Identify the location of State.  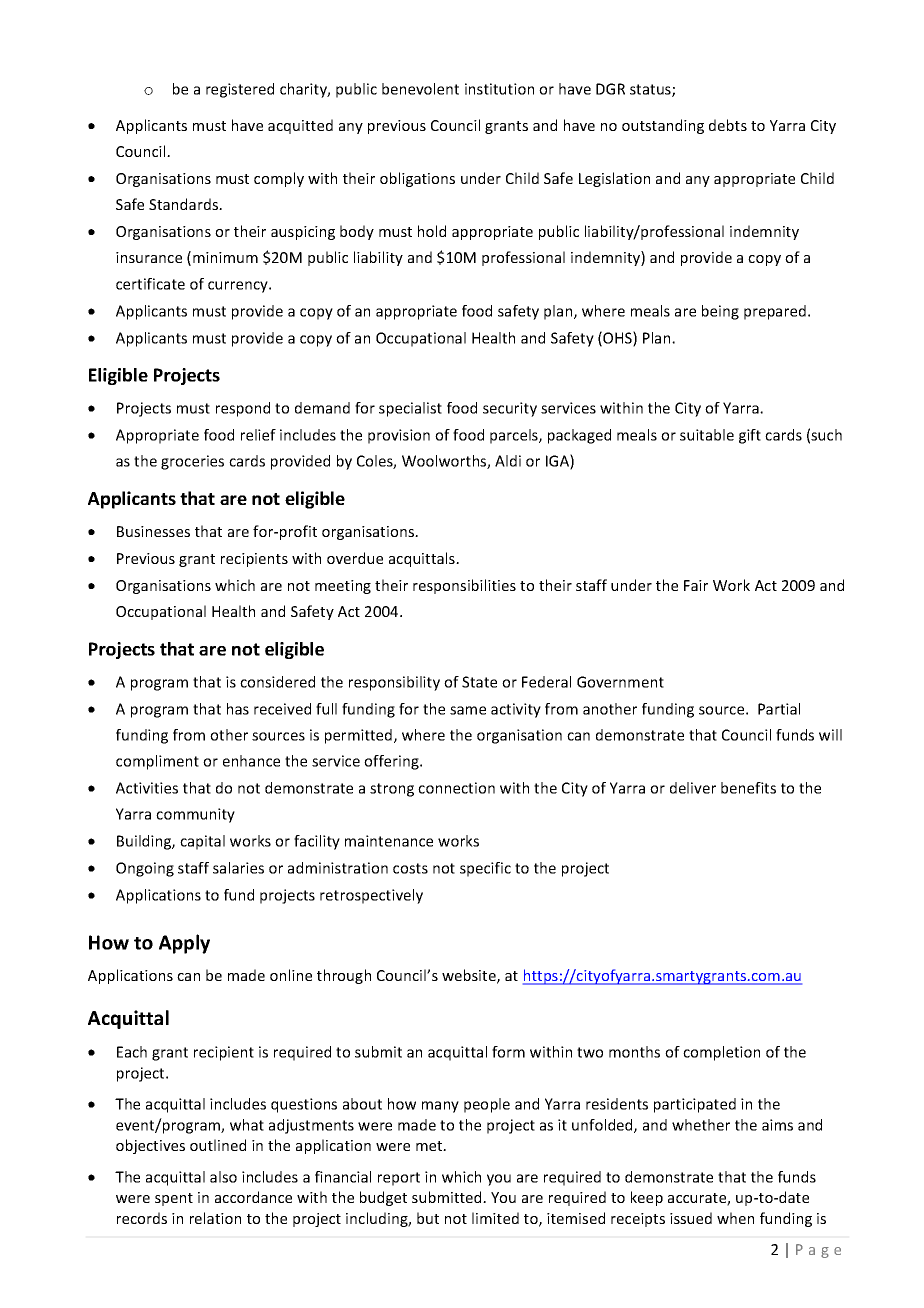
(479, 682).
